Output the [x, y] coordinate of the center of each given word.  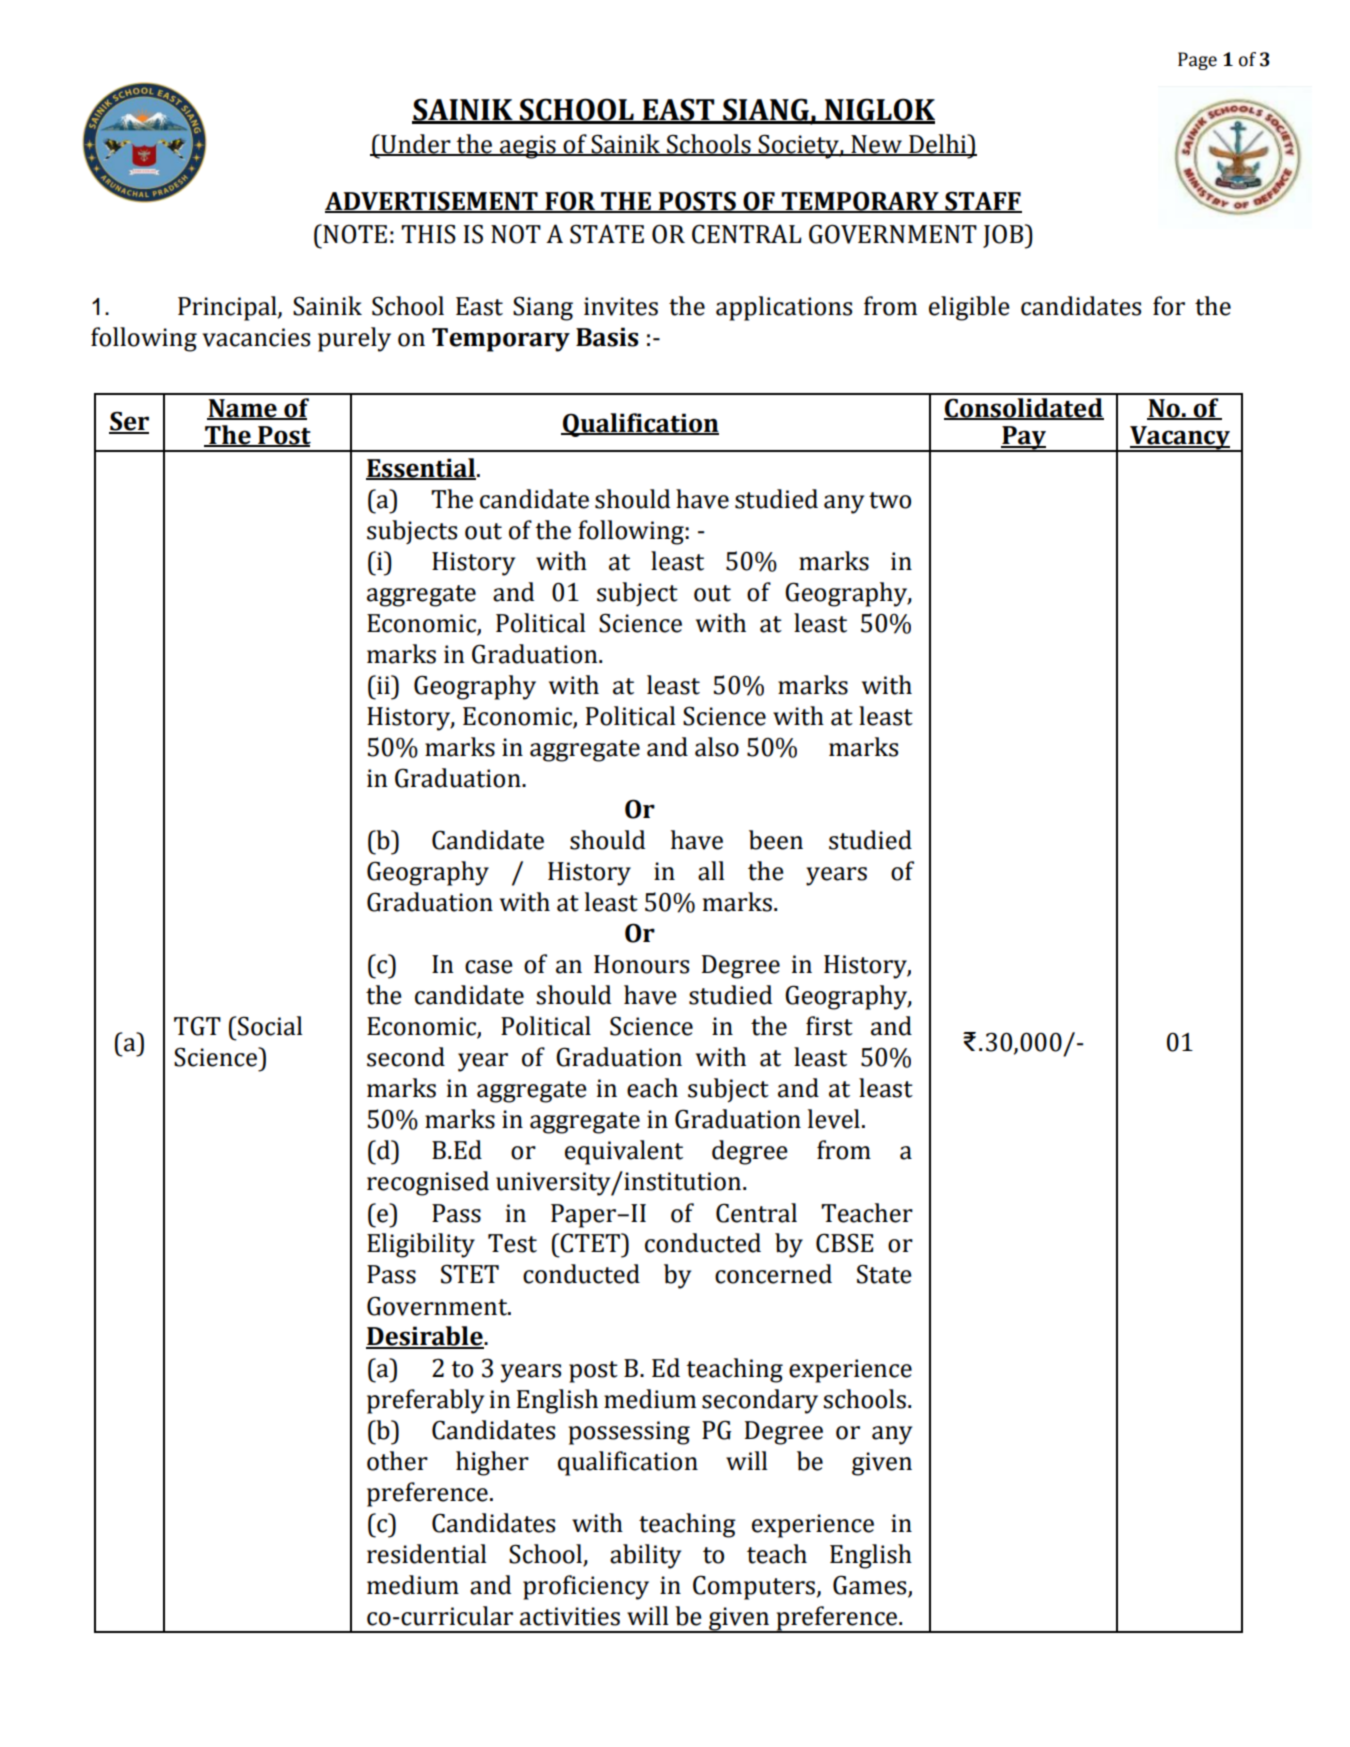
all [711, 871]
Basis [607, 337]
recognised [428, 1183]
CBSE [844, 1243]
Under [416, 144]
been [776, 840]
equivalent [624, 1152]
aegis [528, 147]
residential [426, 1554]
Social [270, 1026]
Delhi [938, 144]
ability [645, 1556]
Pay [1024, 439]
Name [243, 409]
